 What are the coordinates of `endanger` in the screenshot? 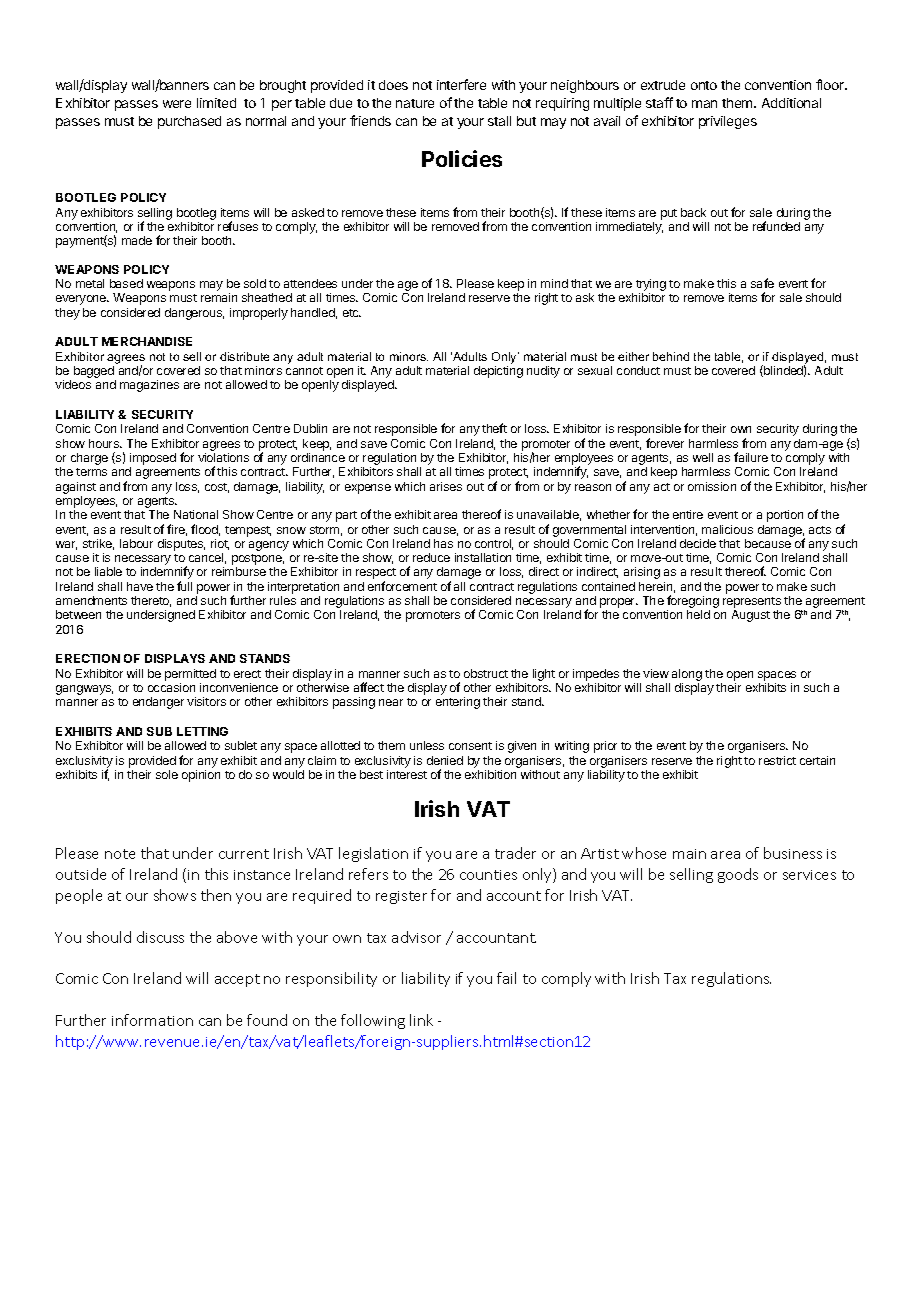 It's located at (158, 703).
